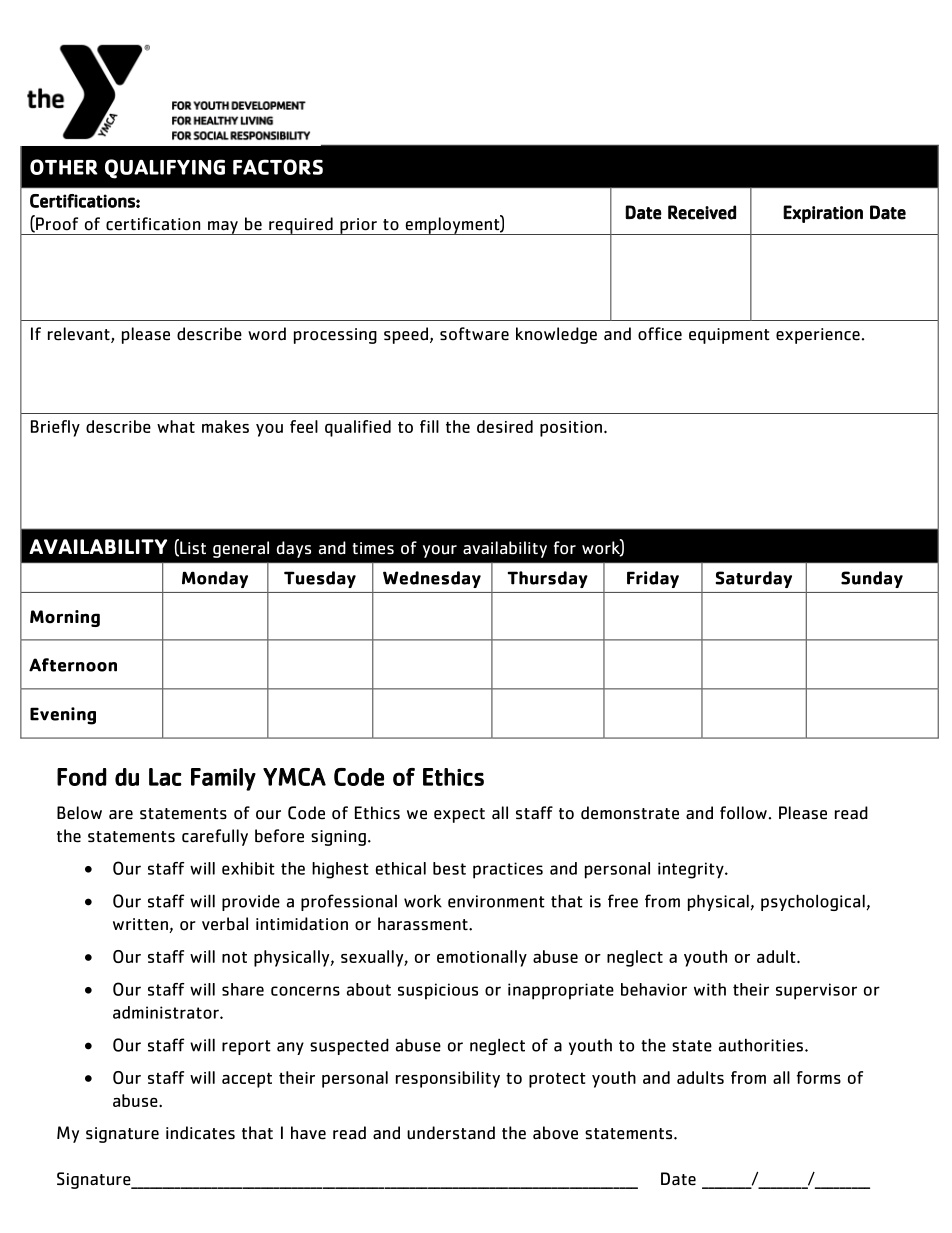 The image size is (952, 1233). I want to click on fill, so click(429, 426).
